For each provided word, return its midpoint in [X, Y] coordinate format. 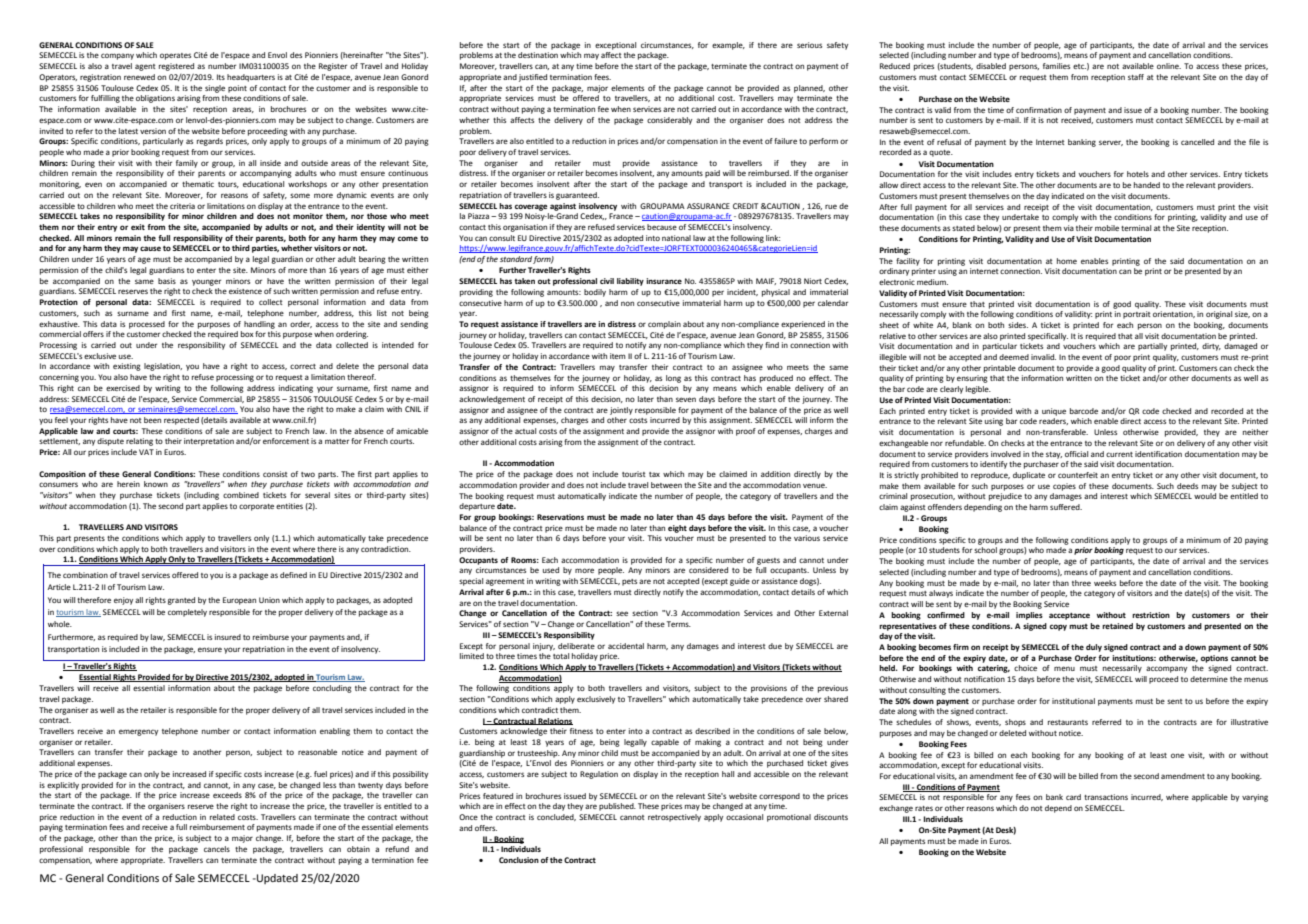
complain [664, 325]
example [728, 46]
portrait [1136, 315]
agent [145, 67]
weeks [1105, 583]
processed [147, 325]
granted [181, 601]
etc [1079, 66]
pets [629, 582]
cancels [217, 849]
